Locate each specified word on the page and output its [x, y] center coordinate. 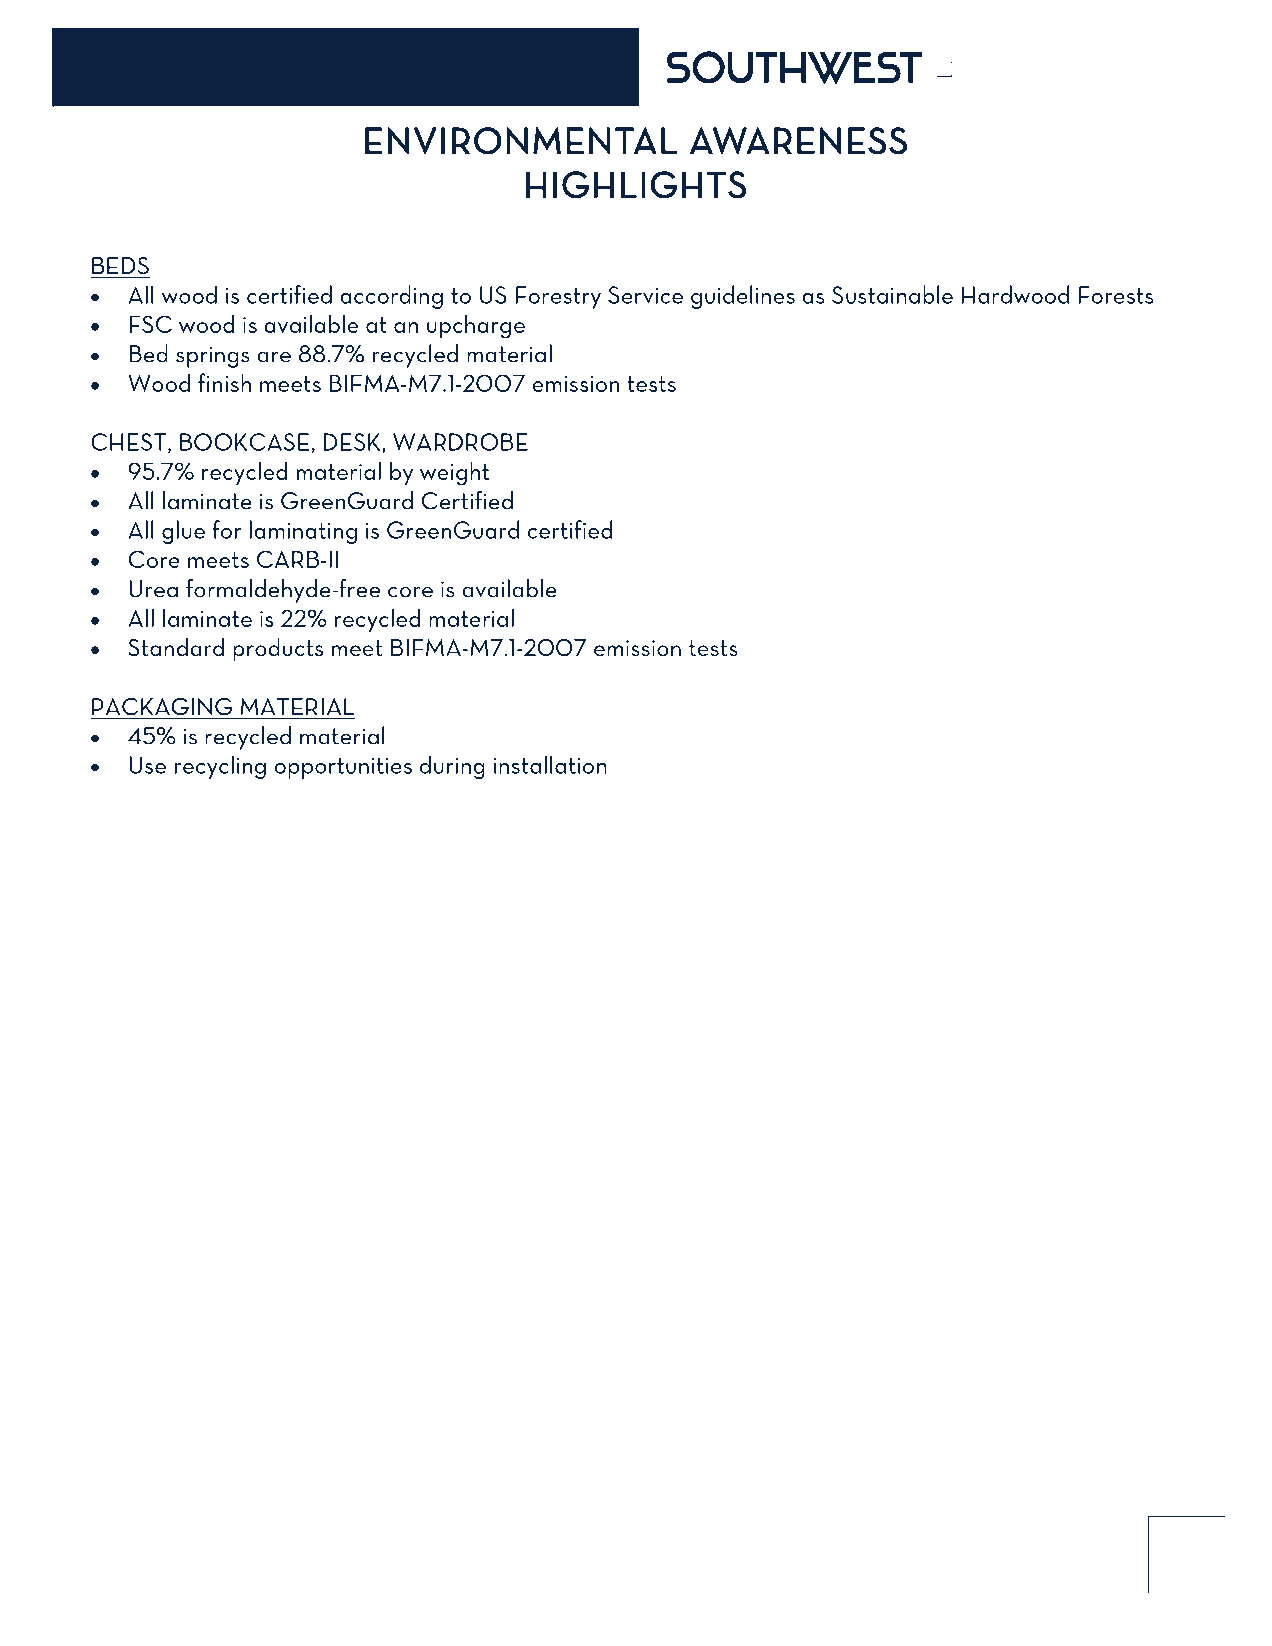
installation [550, 765]
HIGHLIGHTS [636, 185]
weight [454, 473]
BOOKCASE [244, 442]
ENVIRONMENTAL [521, 141]
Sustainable [892, 294]
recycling [220, 767]
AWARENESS [798, 141]
